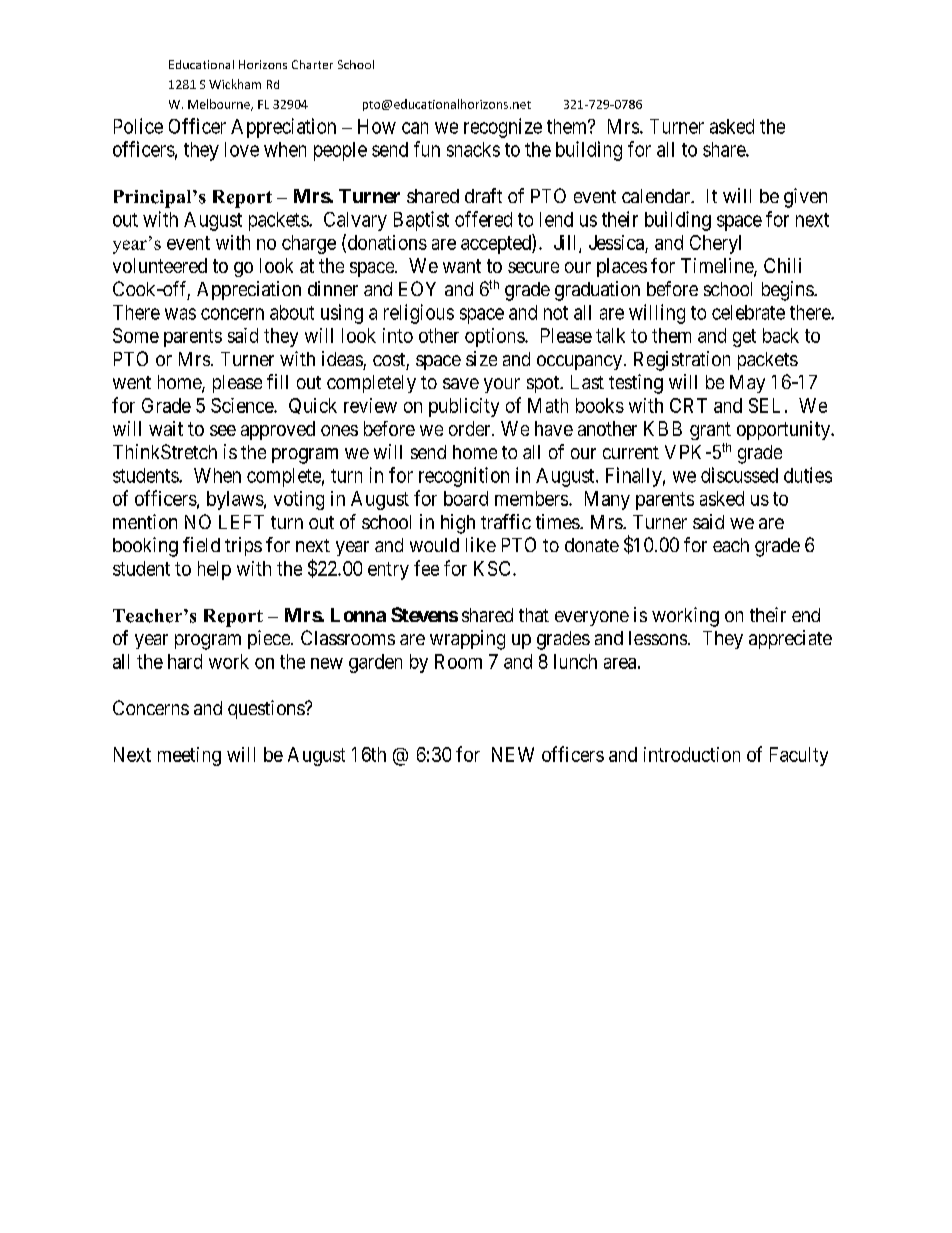  Describe the element at coordinates (739, 475) in the page. I see `discussed` at that location.
